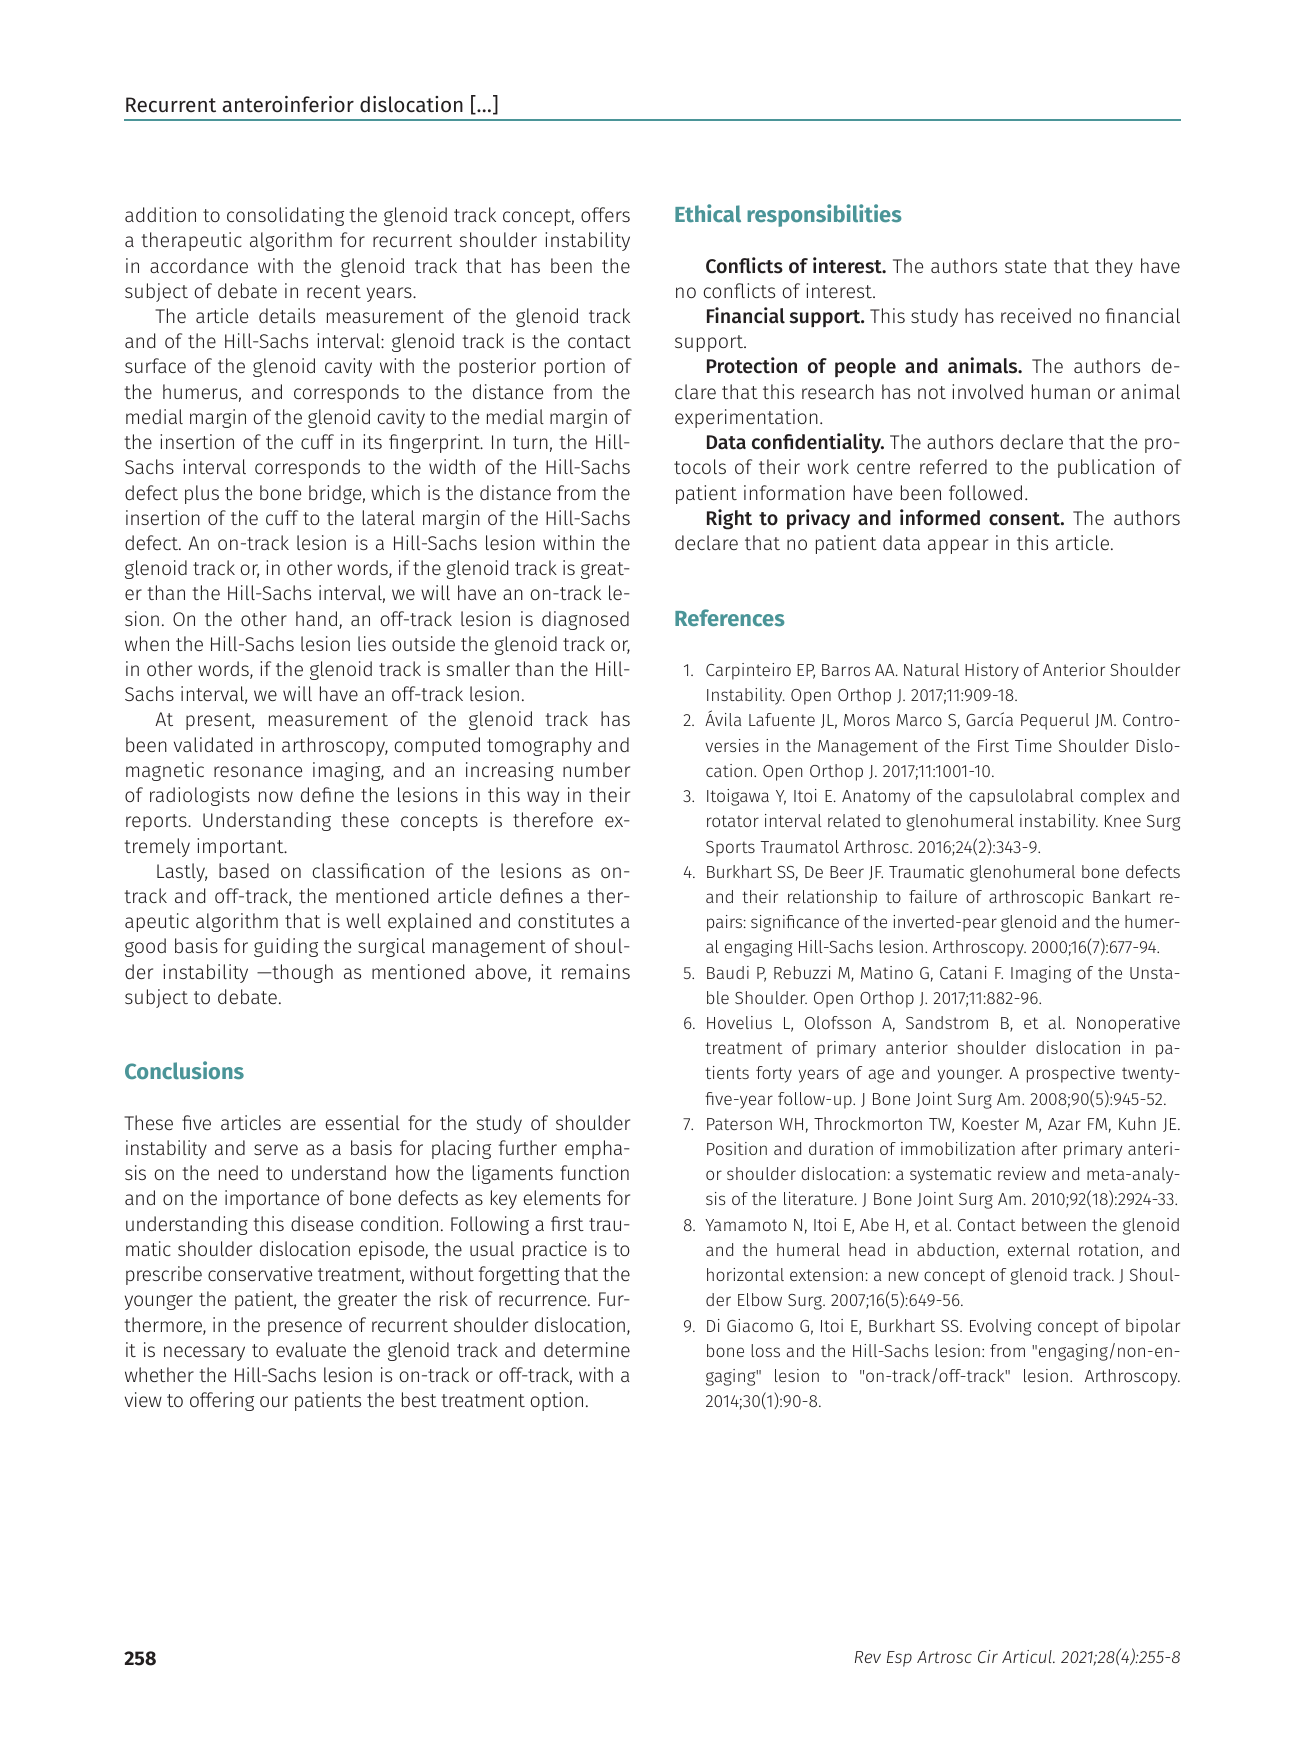  What do you see at coordinates (285, 216) in the screenshot?
I see `consolidating` at bounding box center [285, 216].
